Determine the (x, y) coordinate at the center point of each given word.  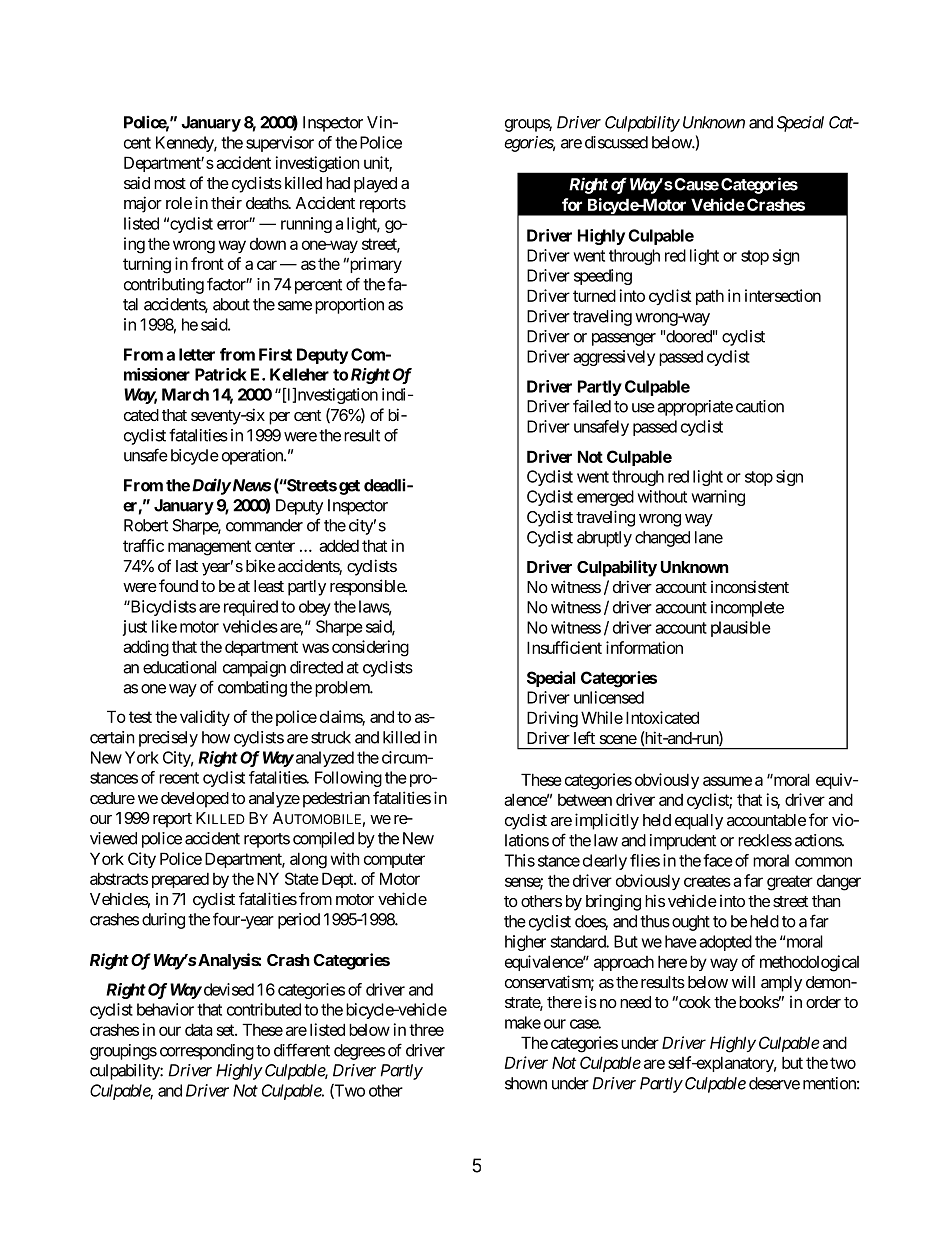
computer (394, 860)
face (718, 860)
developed (195, 800)
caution (760, 406)
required (251, 608)
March (185, 394)
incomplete (747, 609)
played (375, 185)
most (170, 183)
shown (526, 1083)
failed (592, 406)
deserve (774, 1083)
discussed (616, 142)
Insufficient (564, 647)
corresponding (207, 1052)
